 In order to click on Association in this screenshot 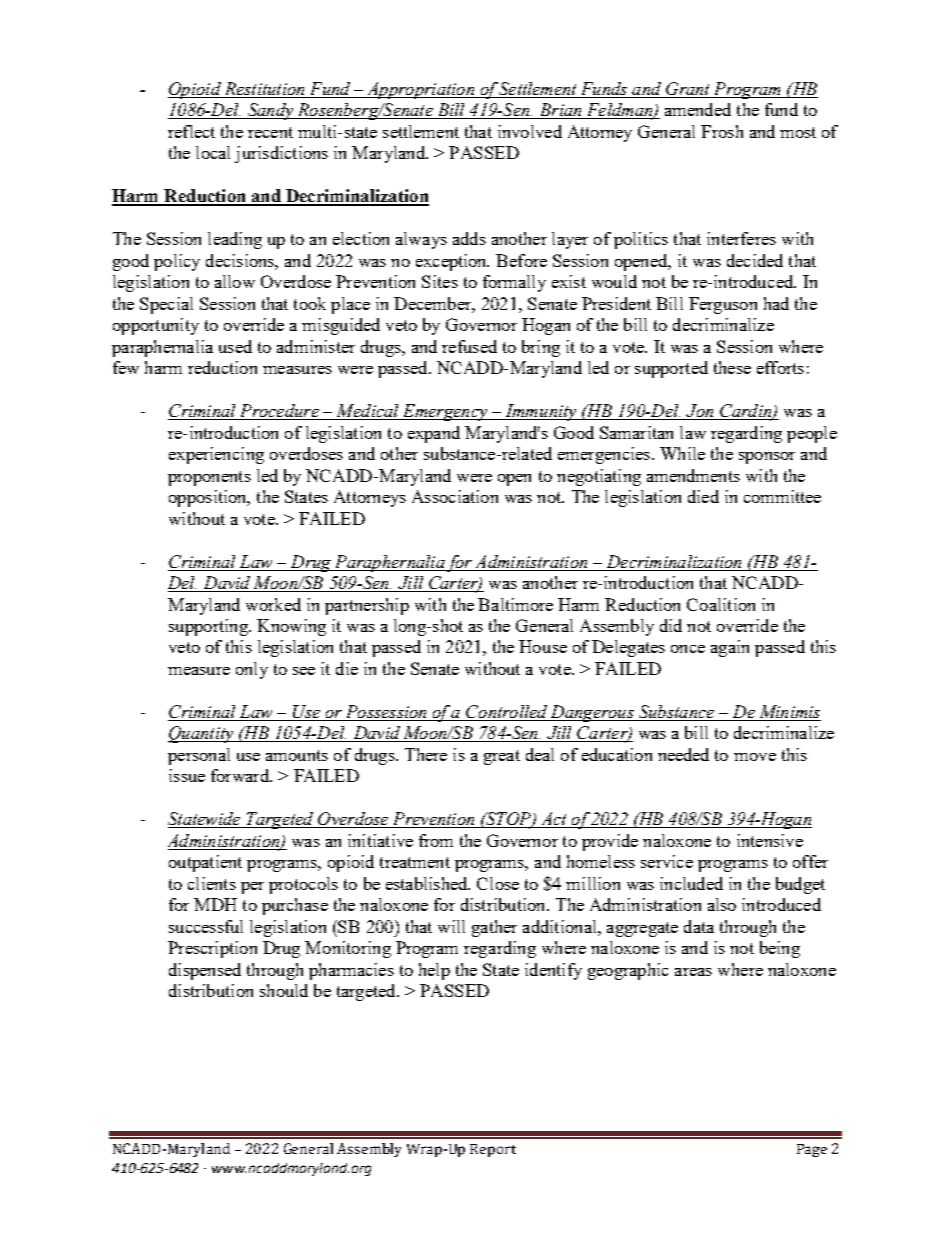, I will do `click(455, 496)`.
